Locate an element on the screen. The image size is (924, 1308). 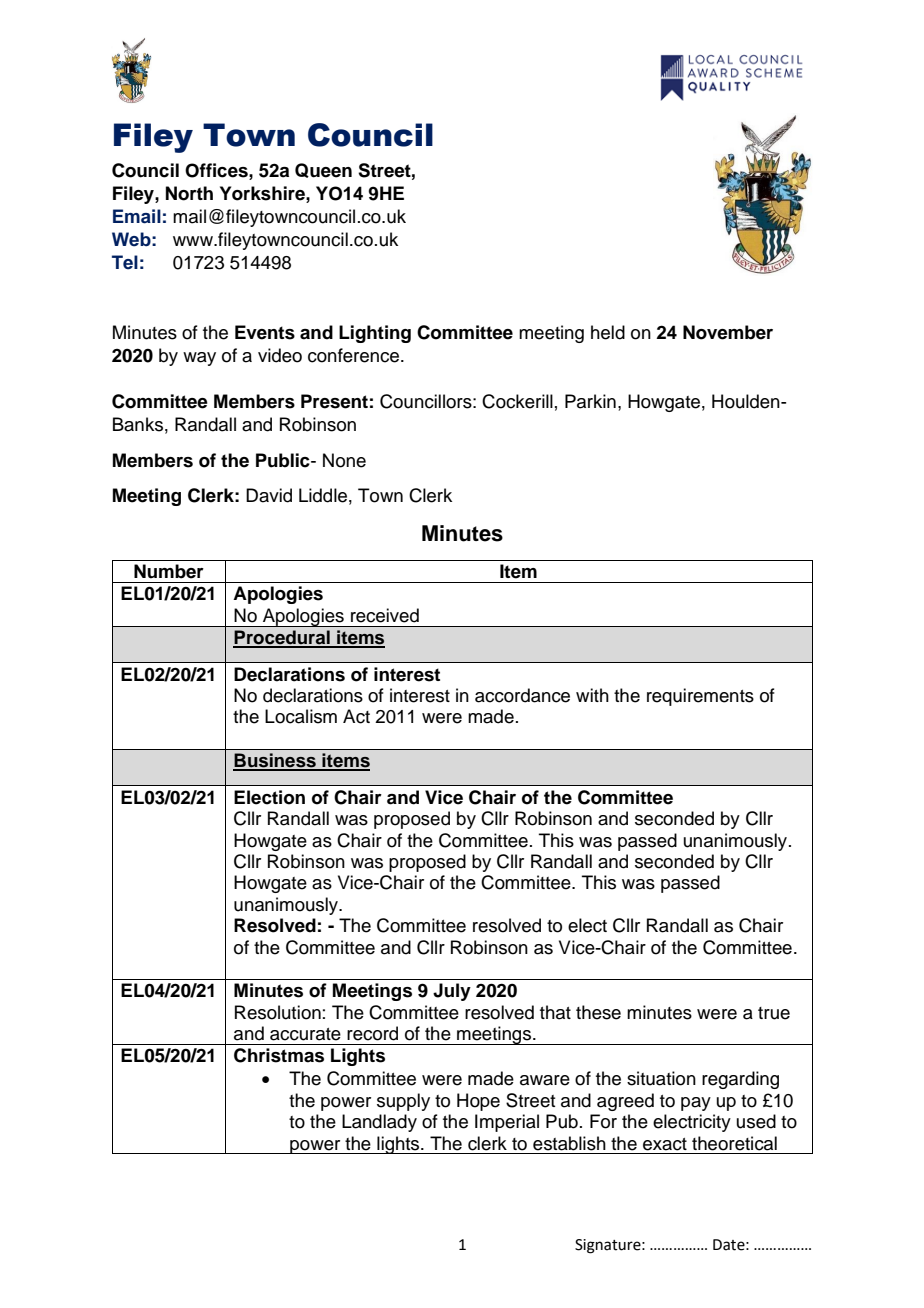
Hope is located at coordinates (478, 1102).
